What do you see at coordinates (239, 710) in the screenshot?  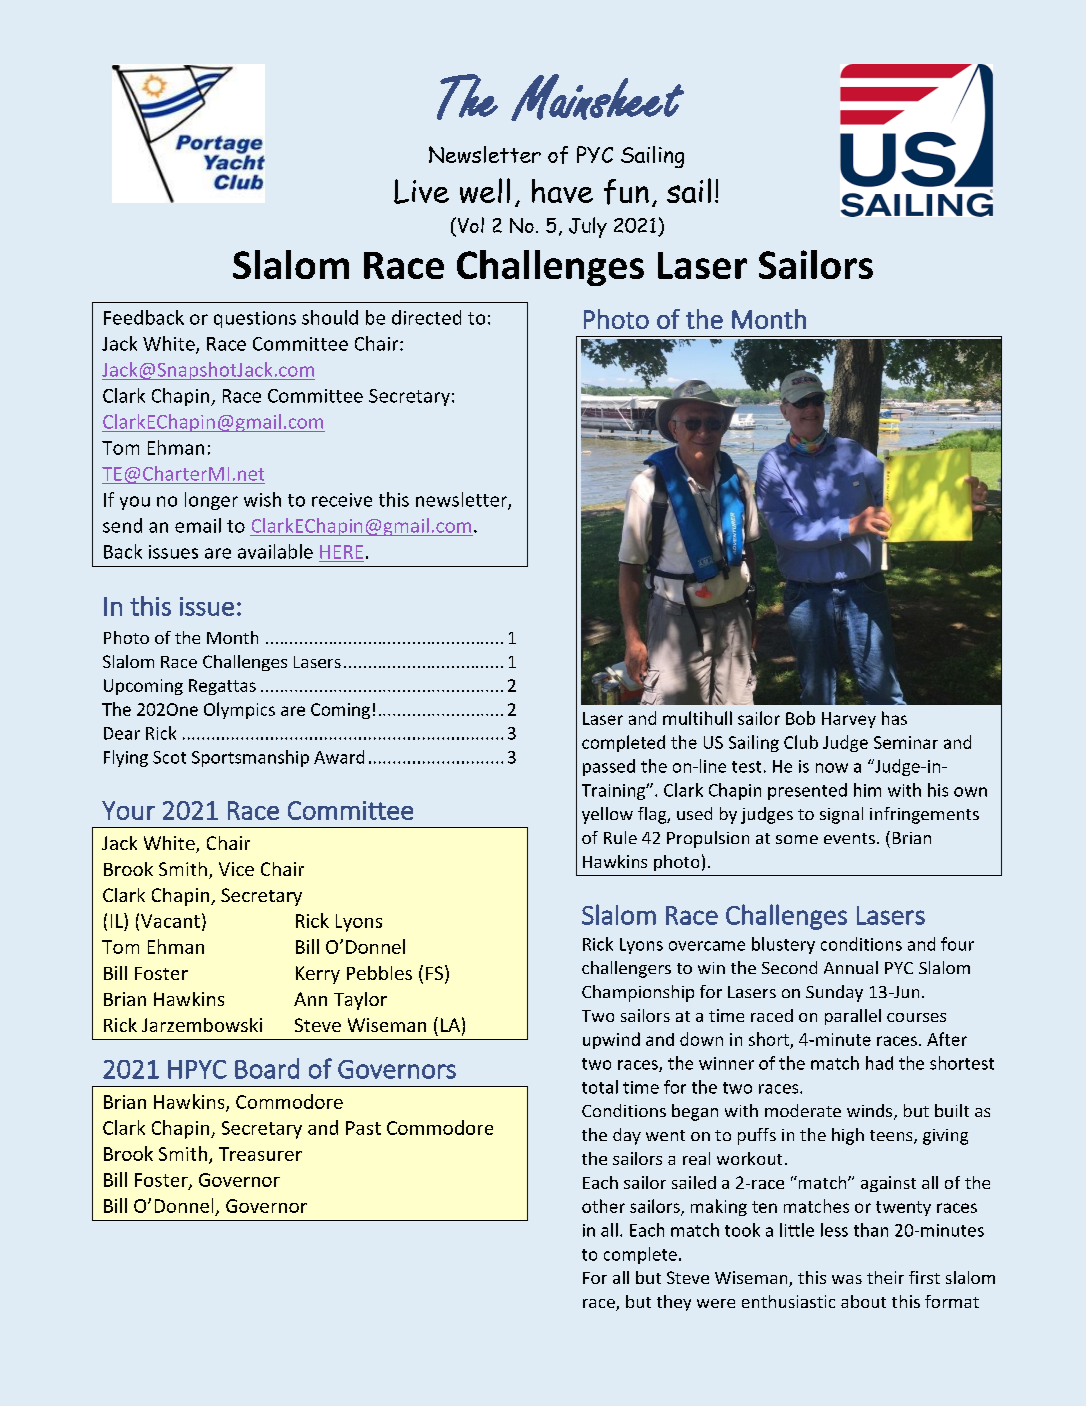 I see `Olympics` at bounding box center [239, 710].
